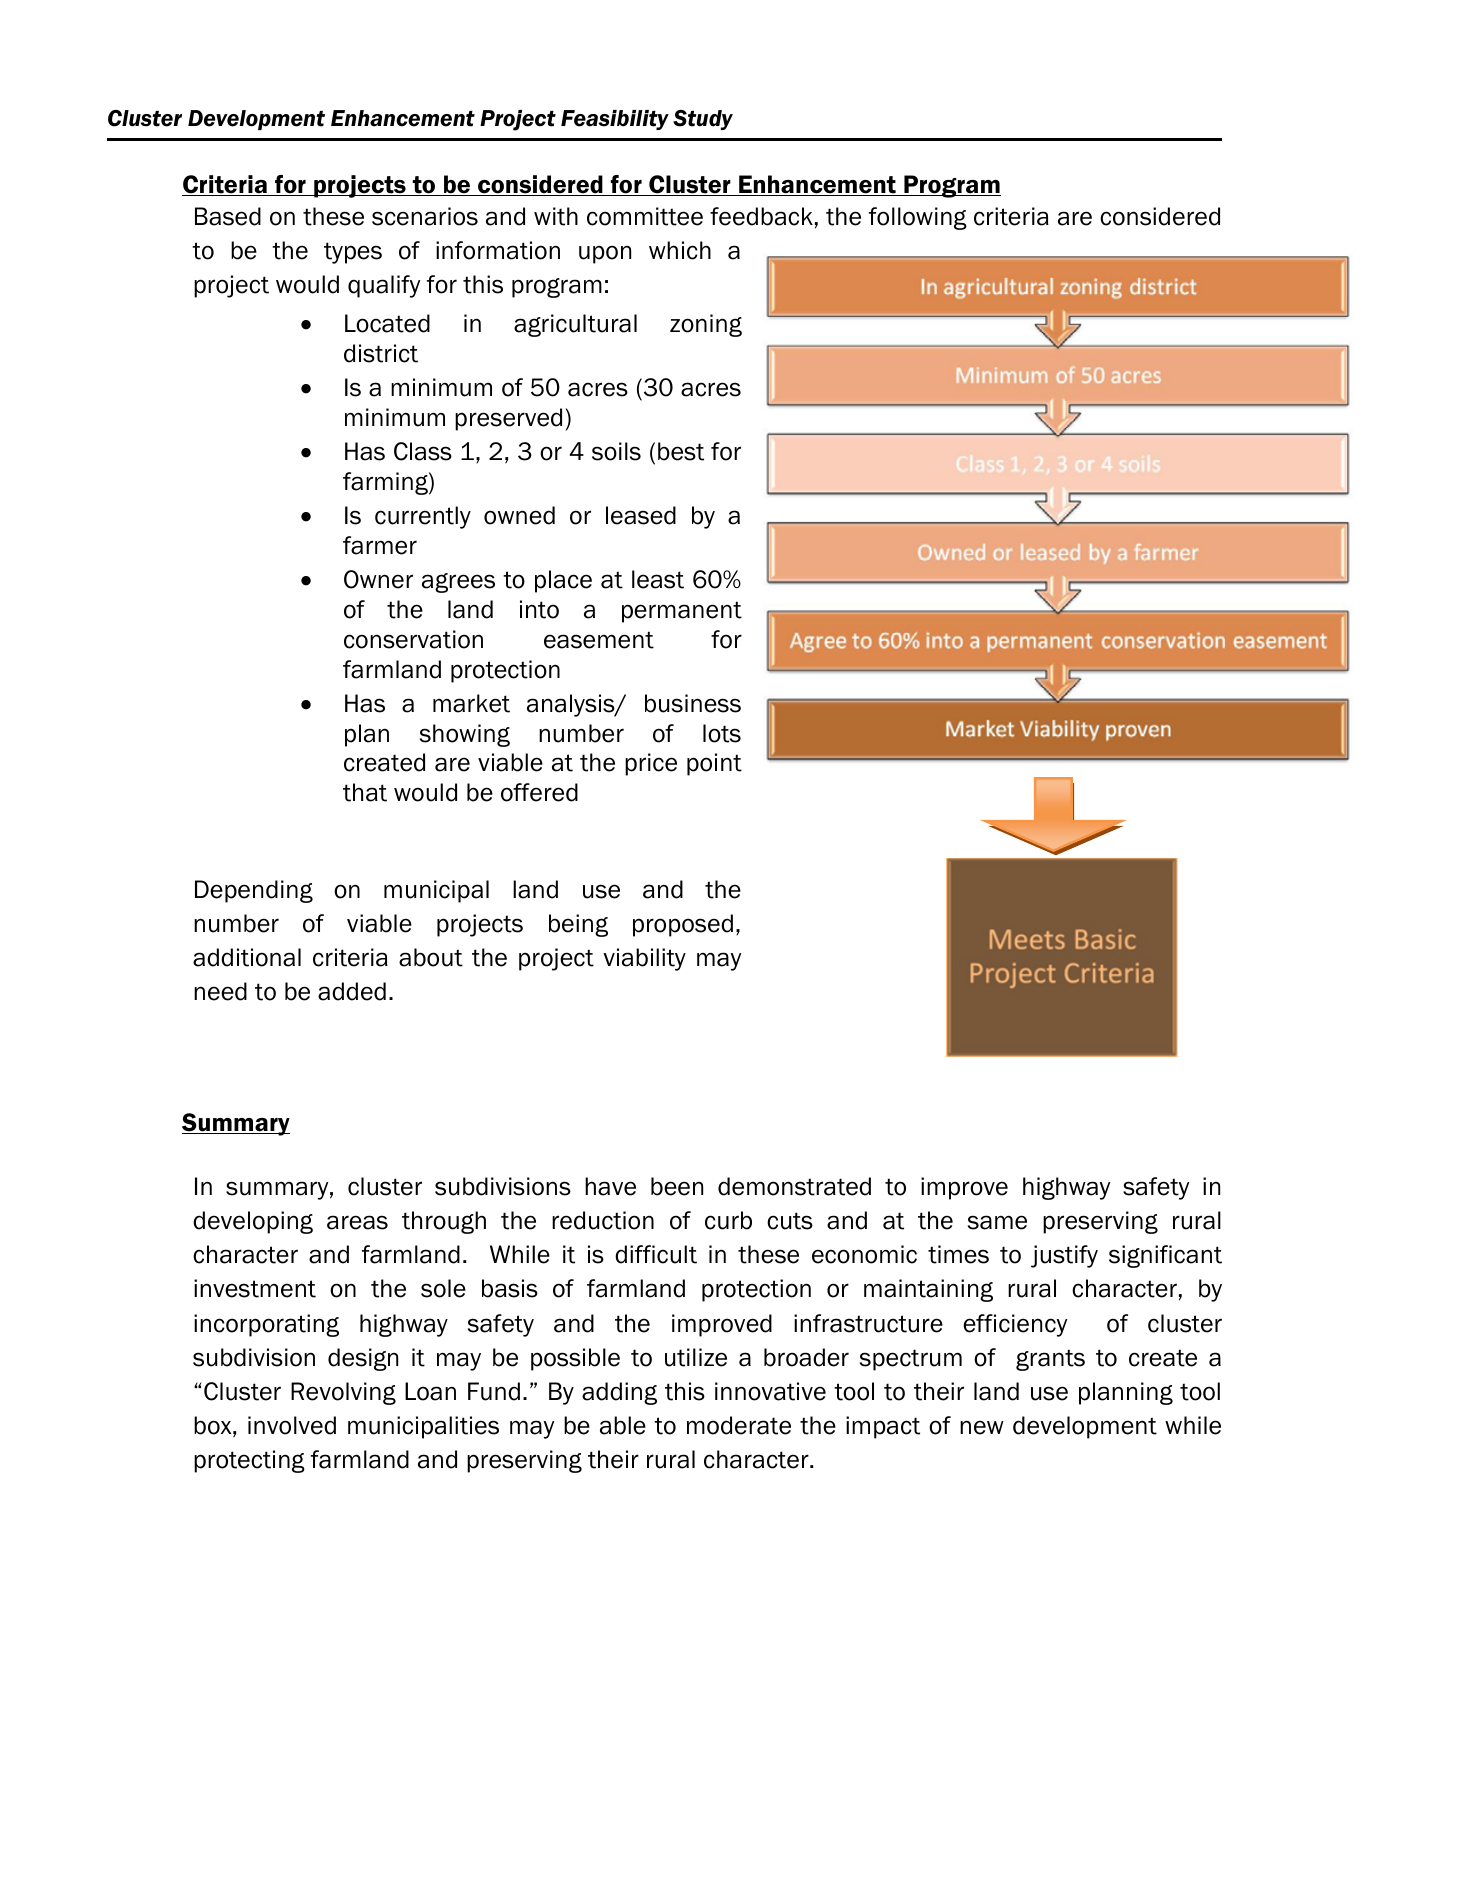  Describe the element at coordinates (343, 1393) in the page. I see `Revolving` at that location.
